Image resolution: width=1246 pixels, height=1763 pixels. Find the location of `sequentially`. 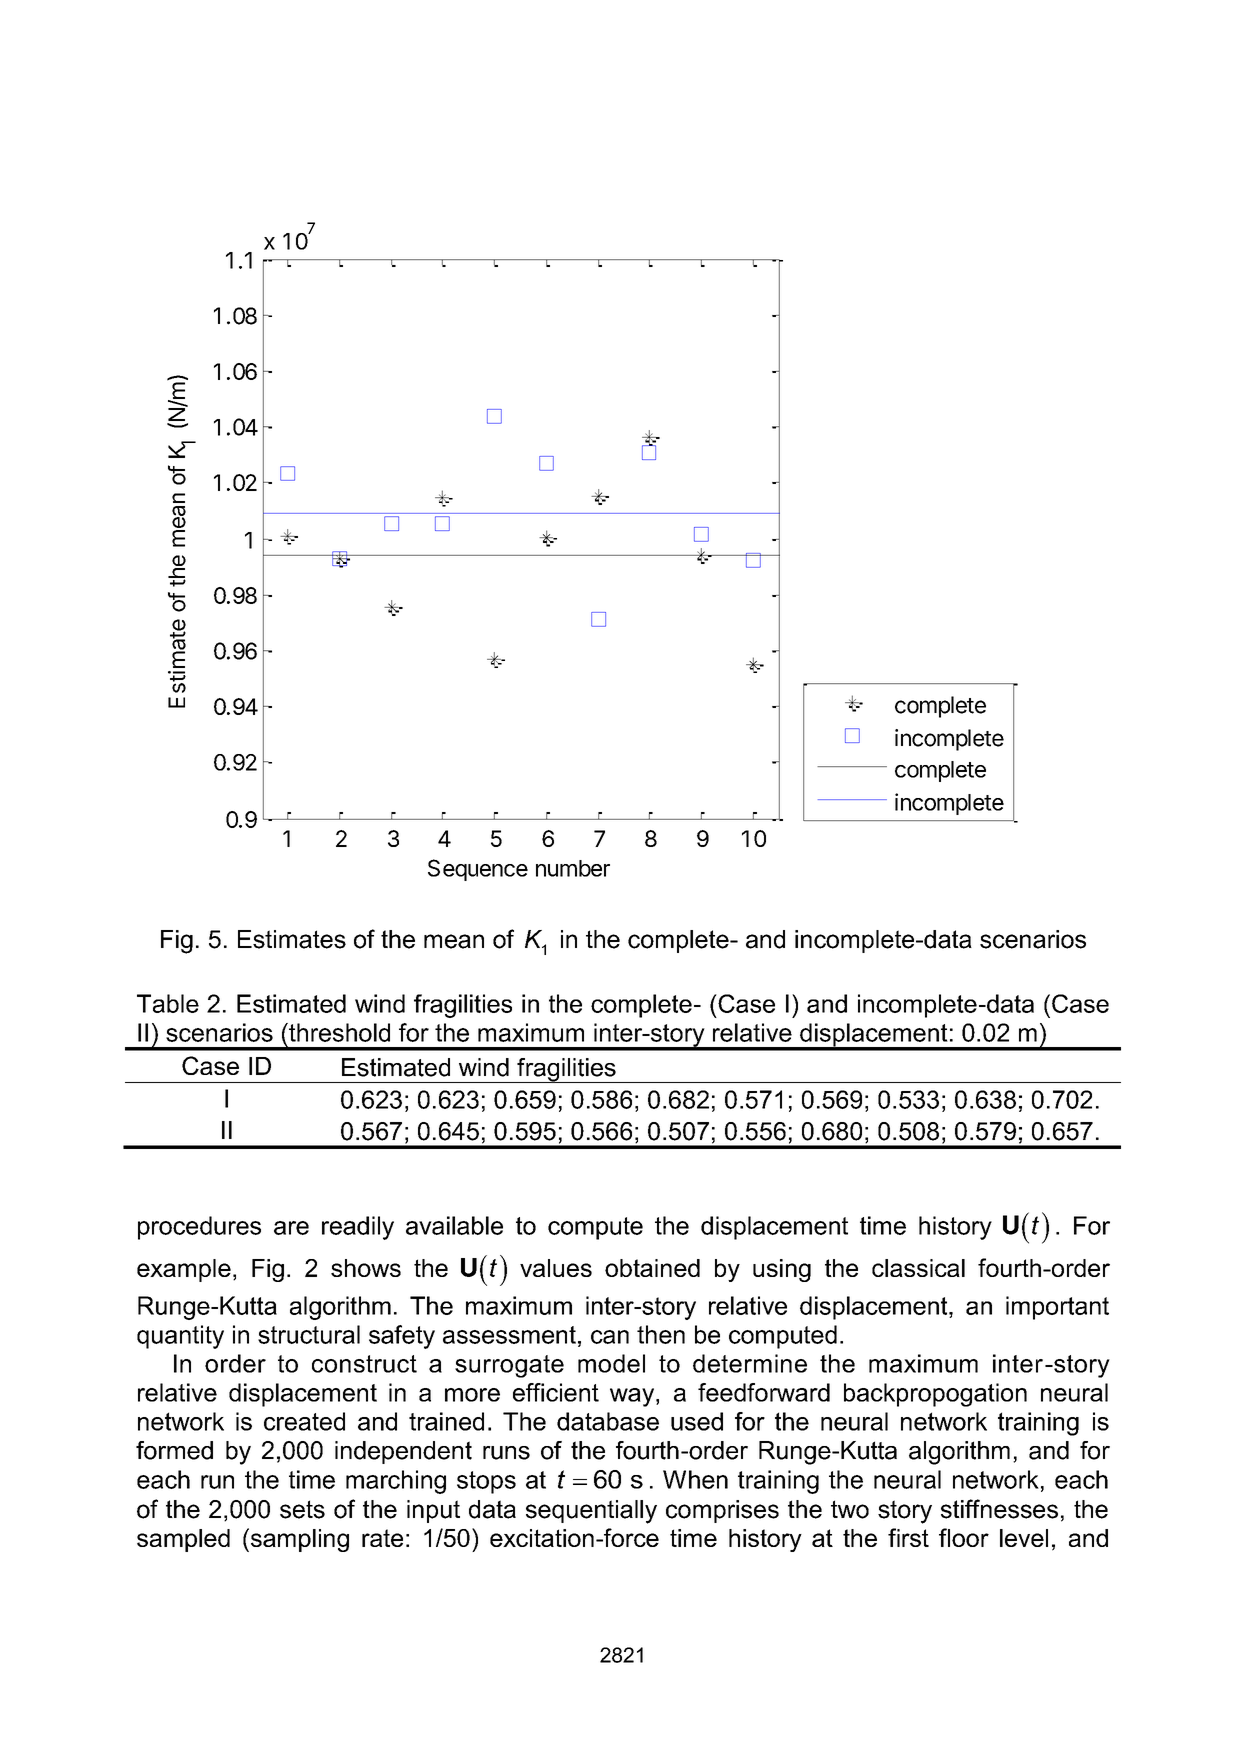

sequentially is located at coordinates (591, 1512).
